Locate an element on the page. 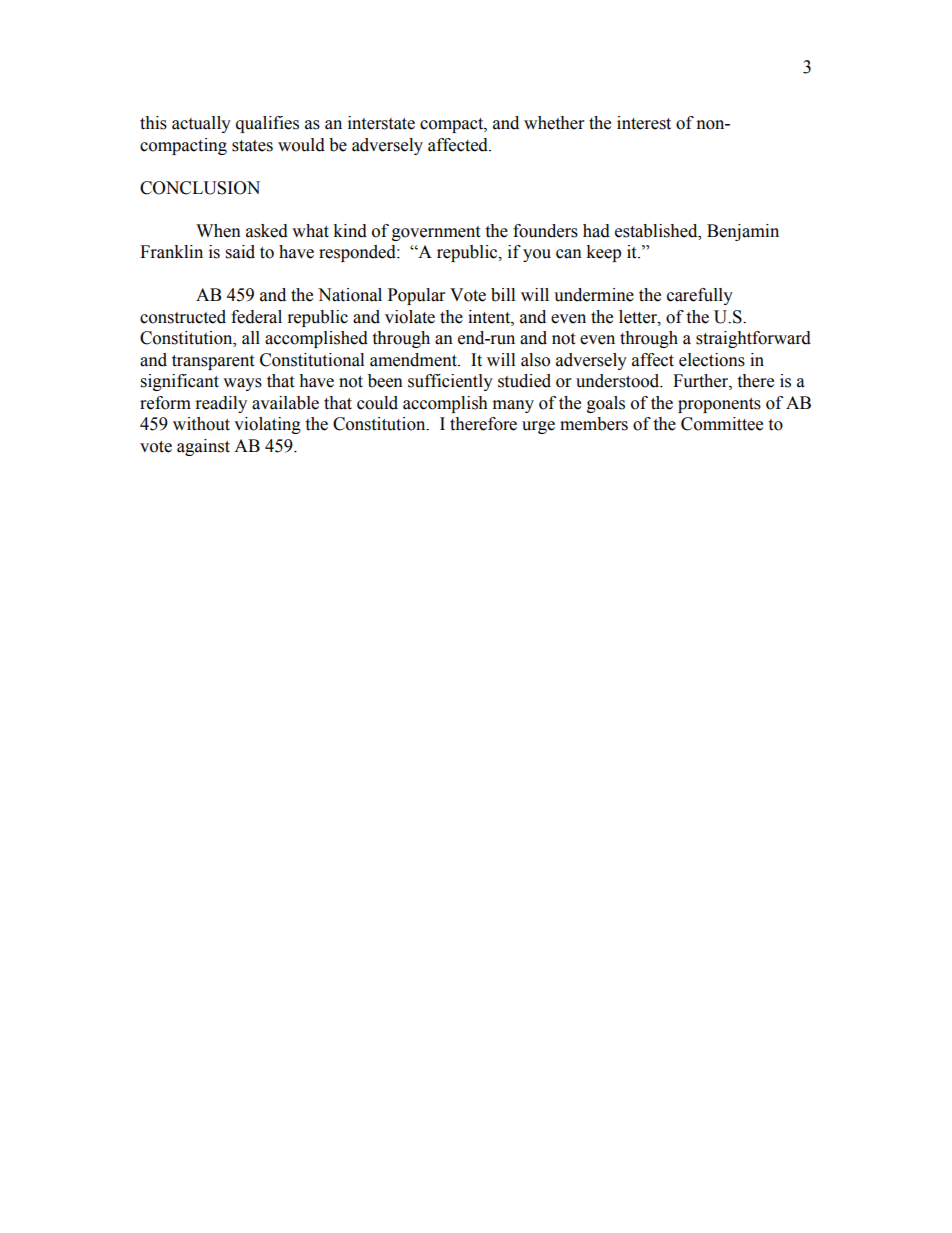  federal is located at coordinates (256, 317).
